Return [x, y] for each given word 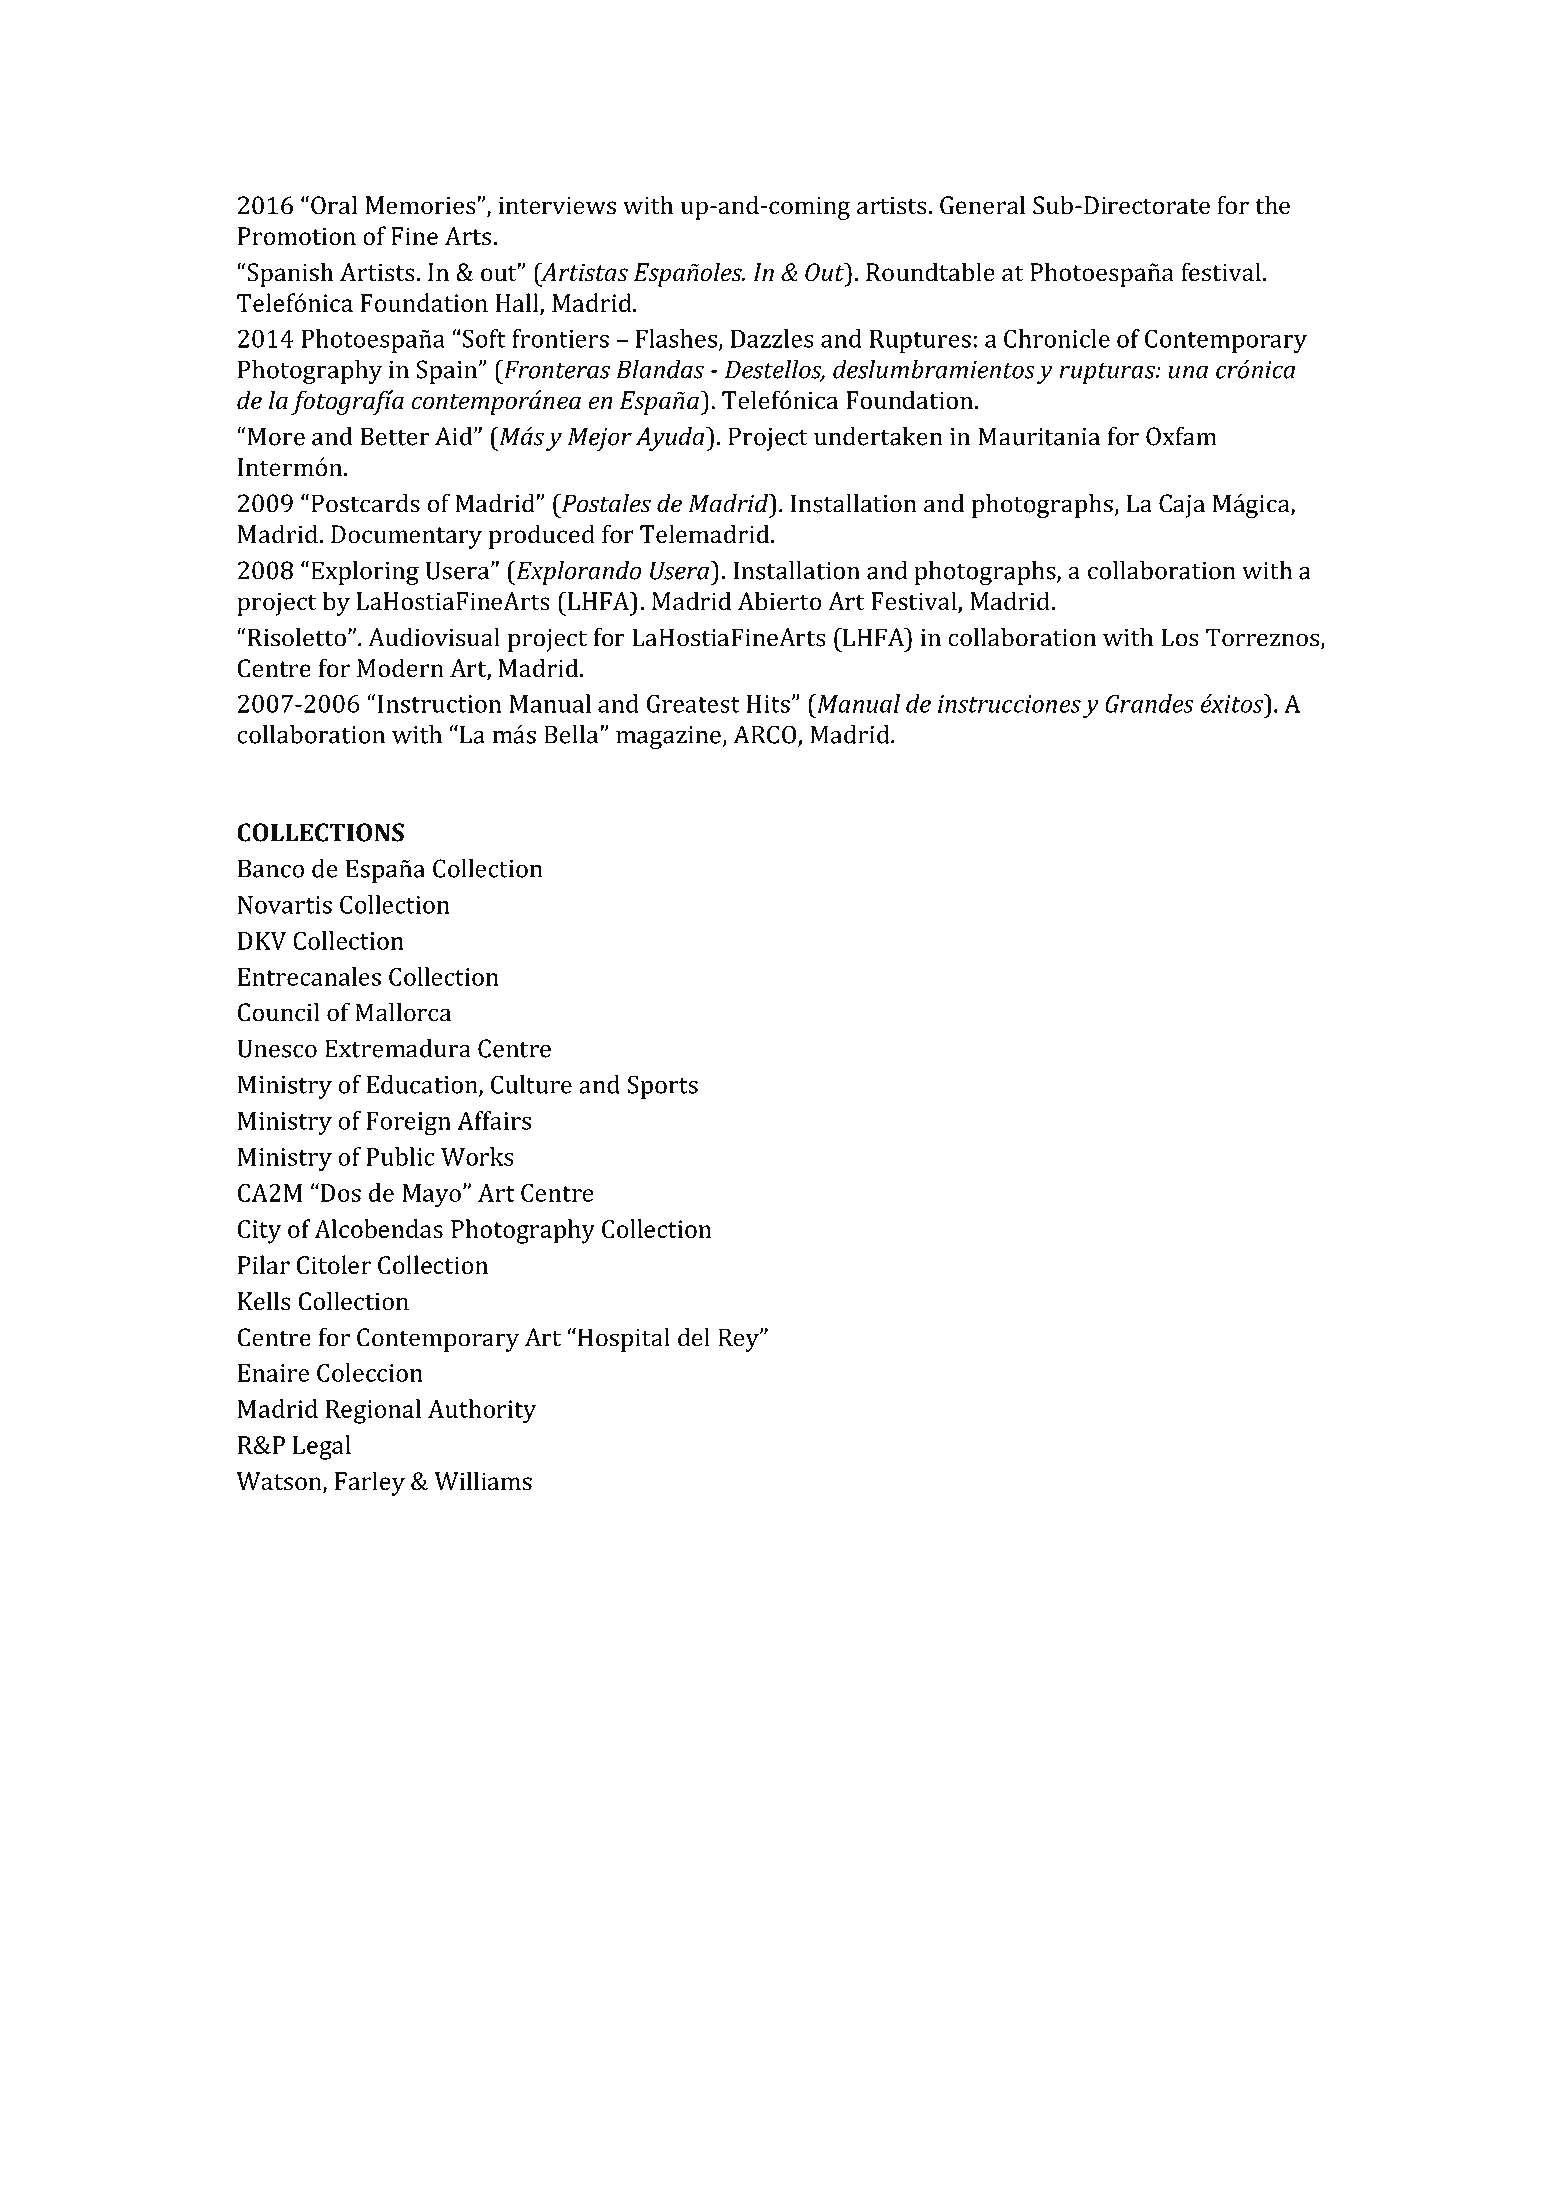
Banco [271, 868]
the [1272, 205]
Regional [373, 1411]
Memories [422, 205]
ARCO [766, 735]
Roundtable [930, 272]
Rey [739, 1340]
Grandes [1149, 703]
